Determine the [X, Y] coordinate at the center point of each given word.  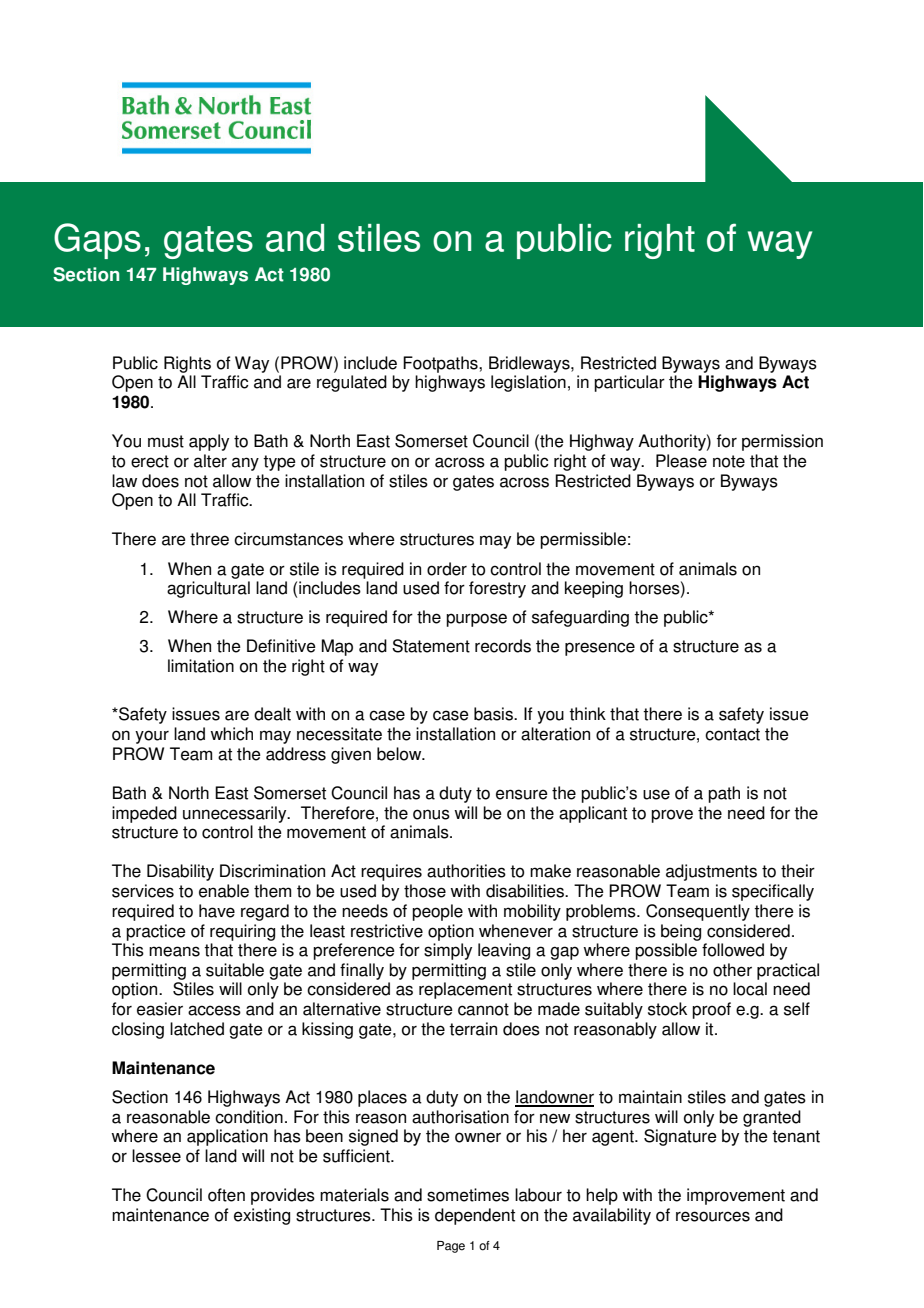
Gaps [97, 241]
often [226, 1195]
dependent [475, 1216]
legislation [528, 383]
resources [713, 1216]
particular [629, 383]
